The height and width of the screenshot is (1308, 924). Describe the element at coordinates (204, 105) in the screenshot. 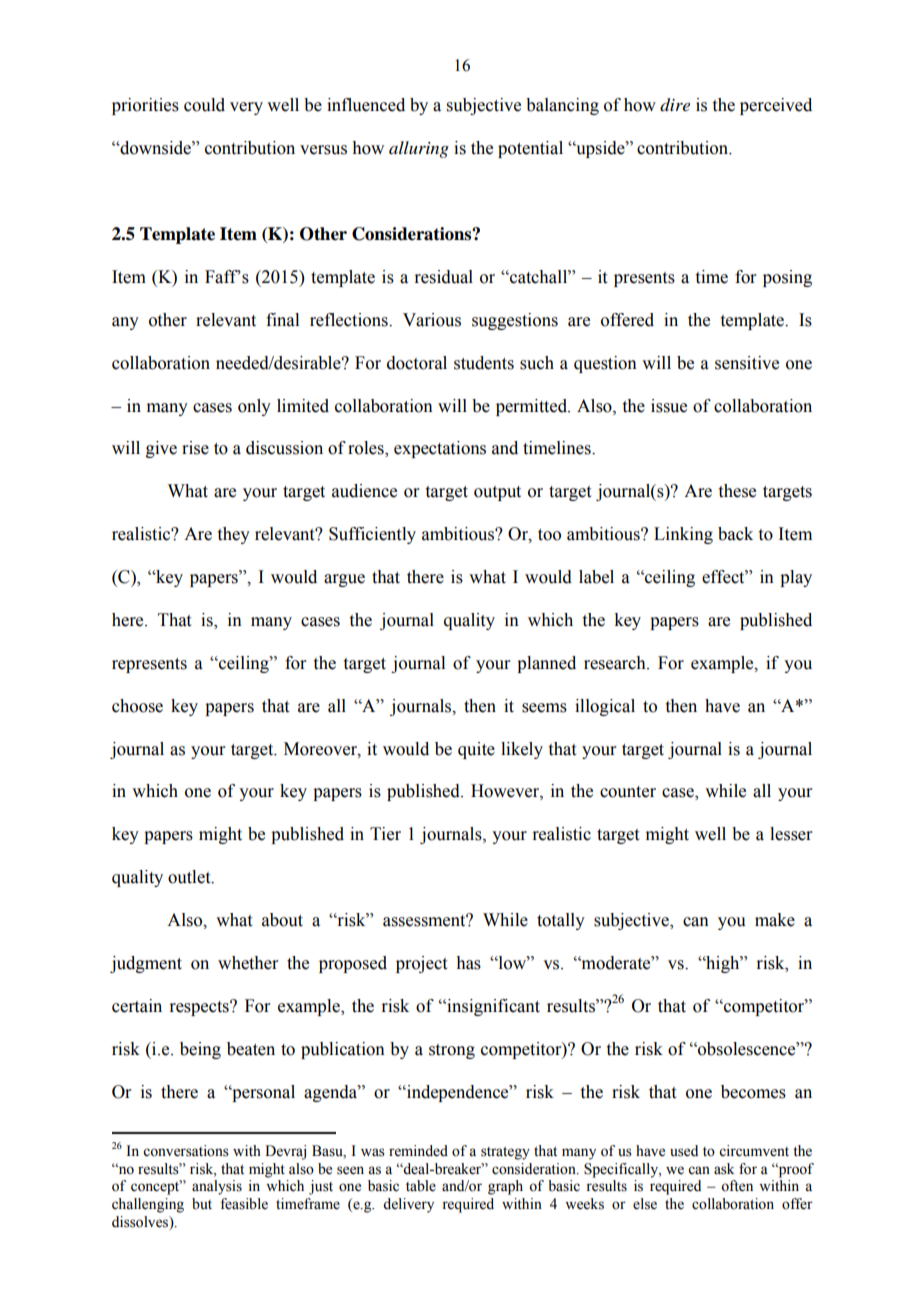

I see `could` at that location.
